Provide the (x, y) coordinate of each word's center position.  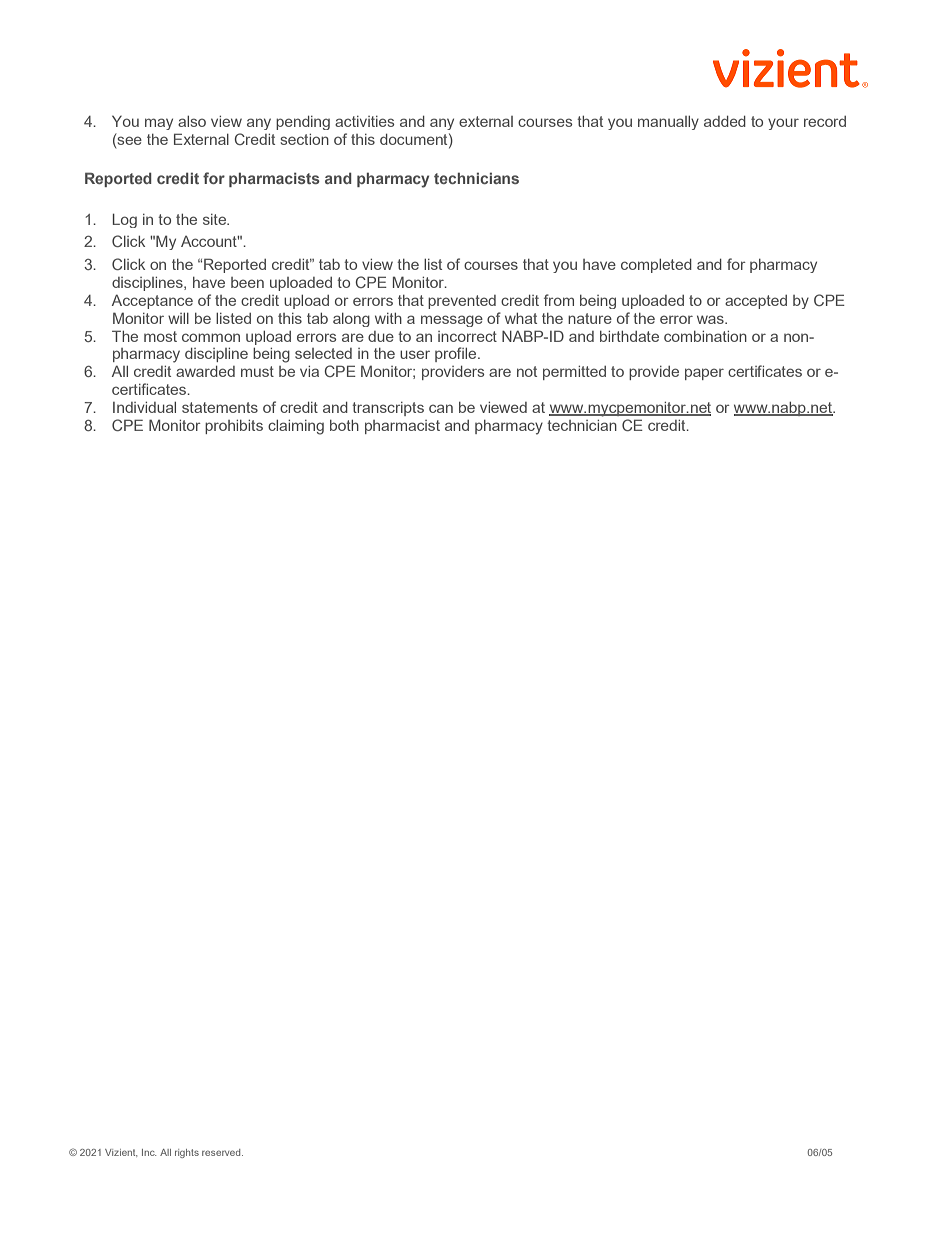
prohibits (234, 427)
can (441, 408)
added (725, 121)
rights (187, 1153)
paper (704, 374)
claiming (296, 427)
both (344, 425)
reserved (222, 1152)
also (192, 121)
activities (365, 121)
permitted (574, 373)
